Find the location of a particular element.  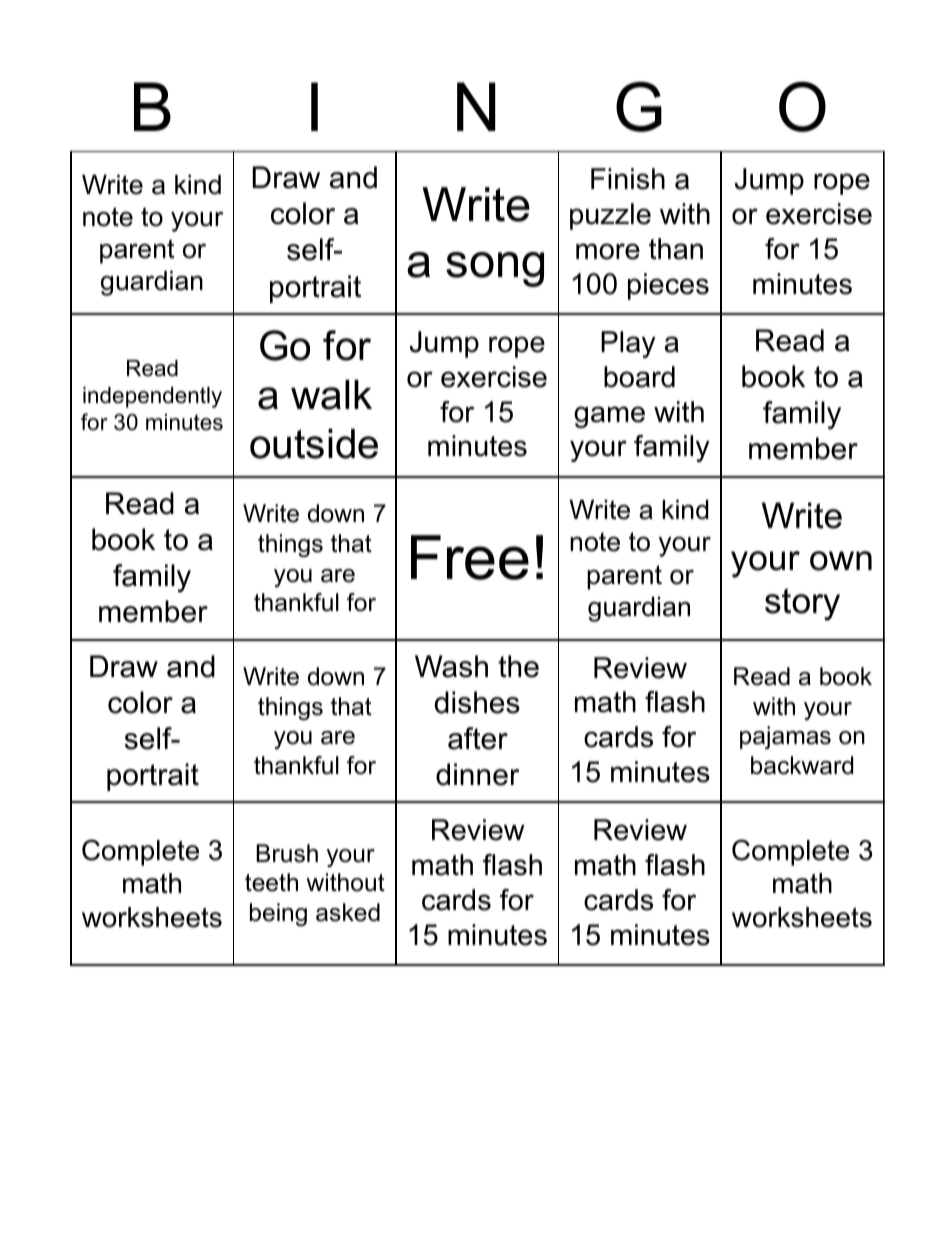

more is located at coordinates (608, 251).
